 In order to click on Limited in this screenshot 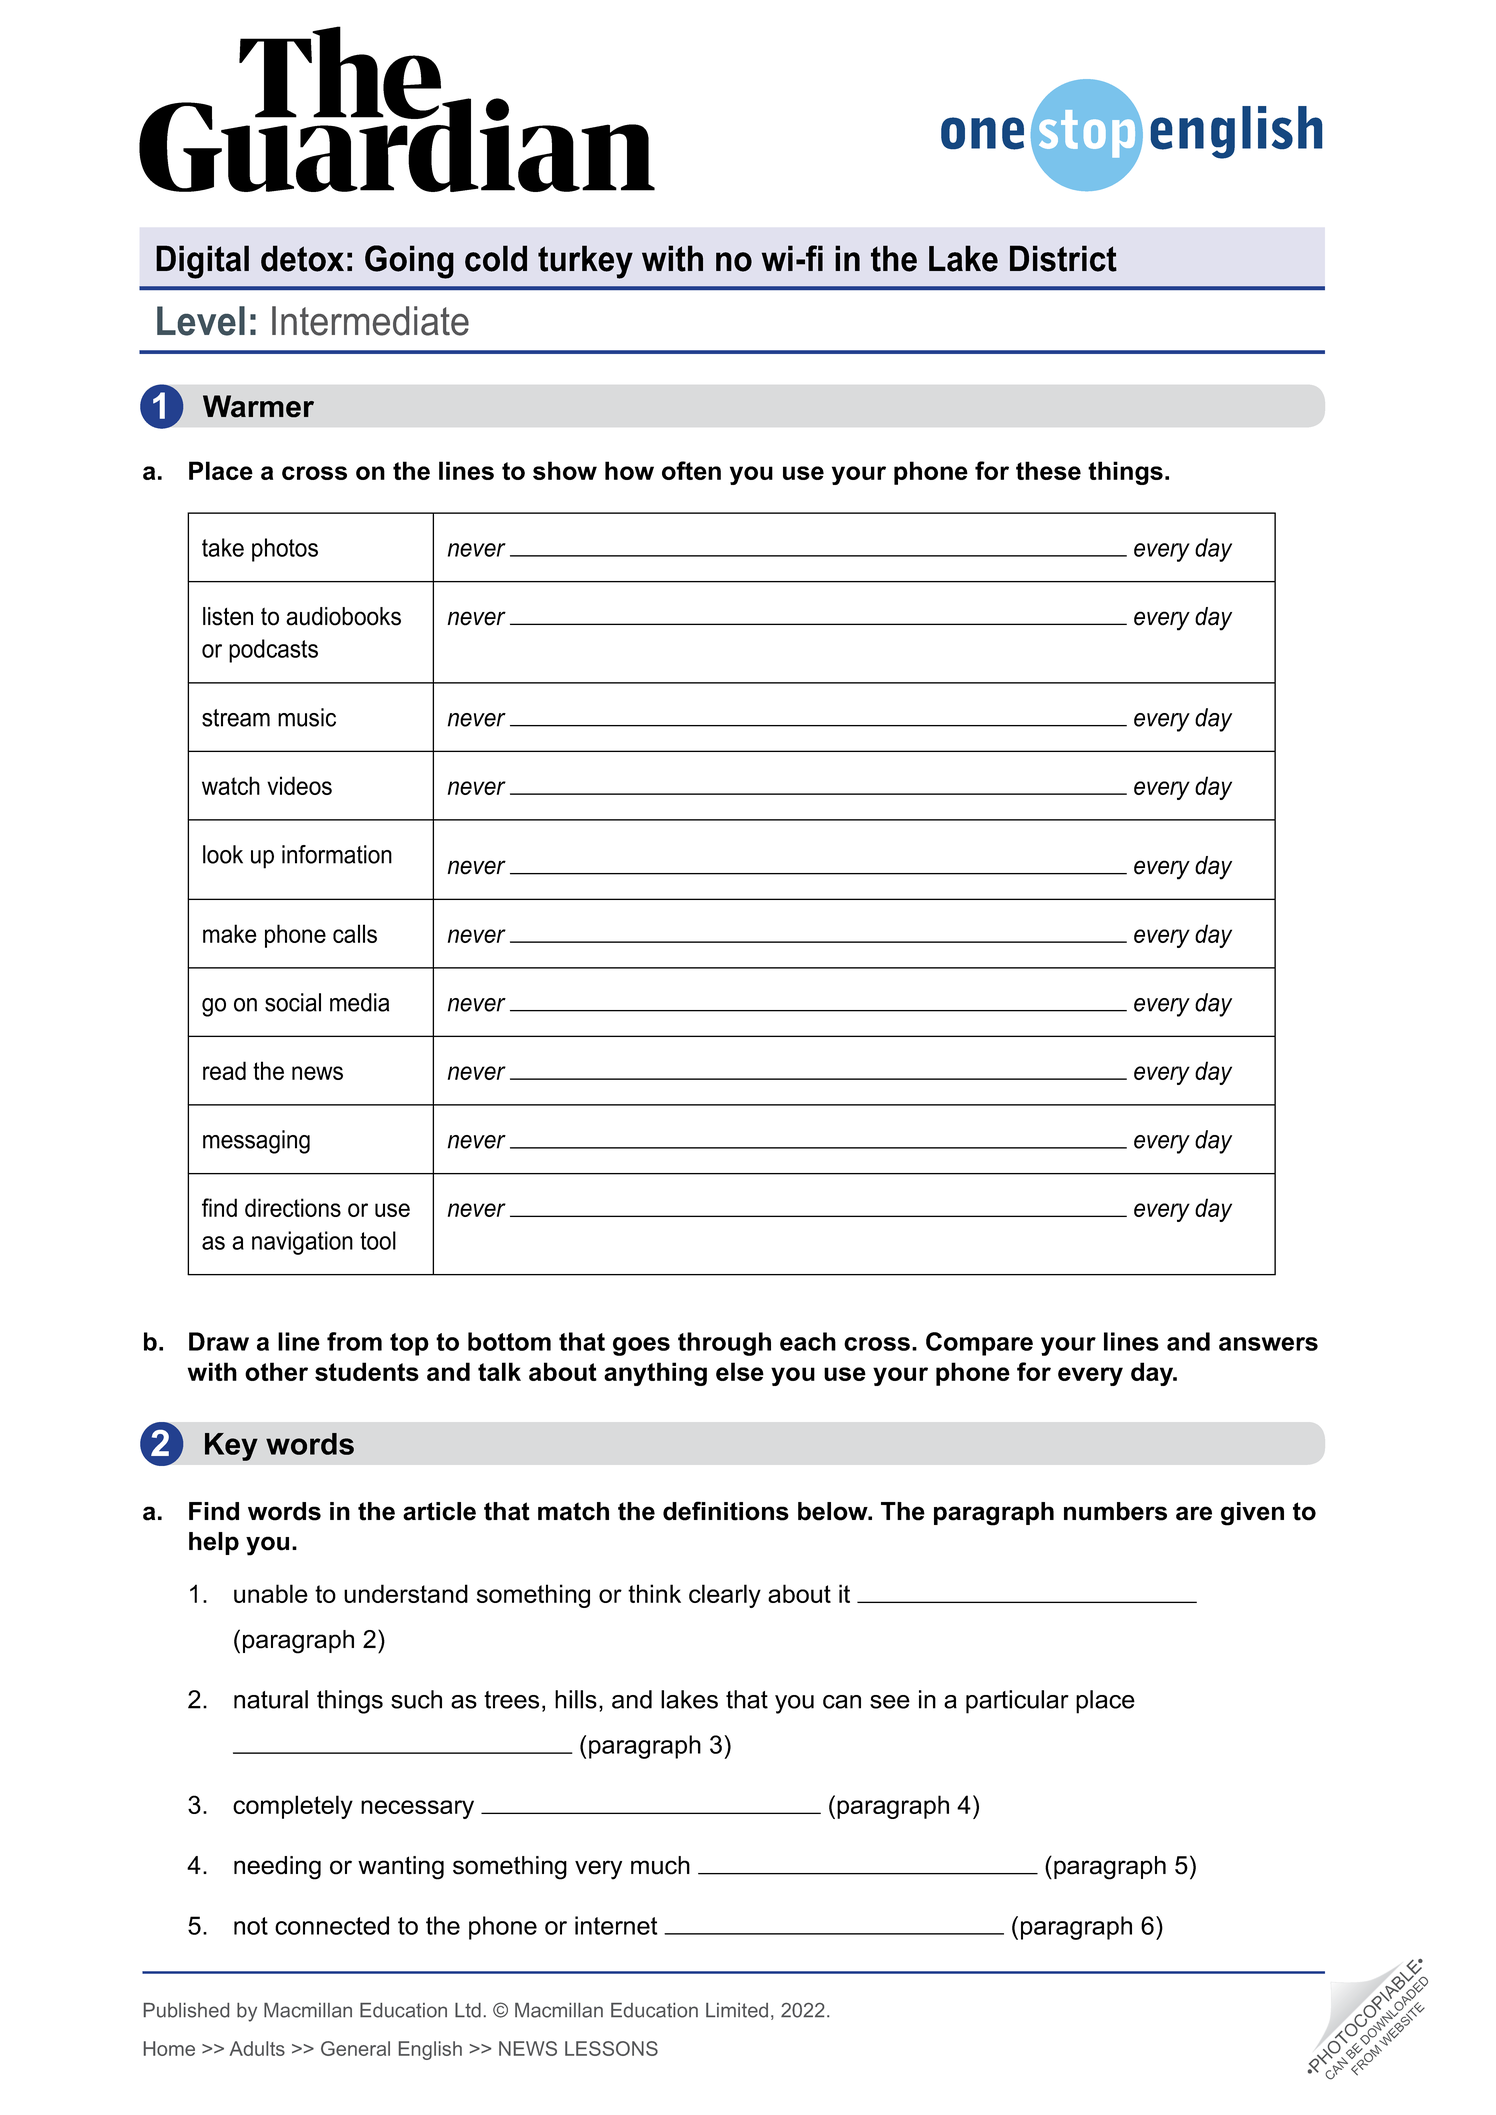, I will do `click(737, 2010)`.
